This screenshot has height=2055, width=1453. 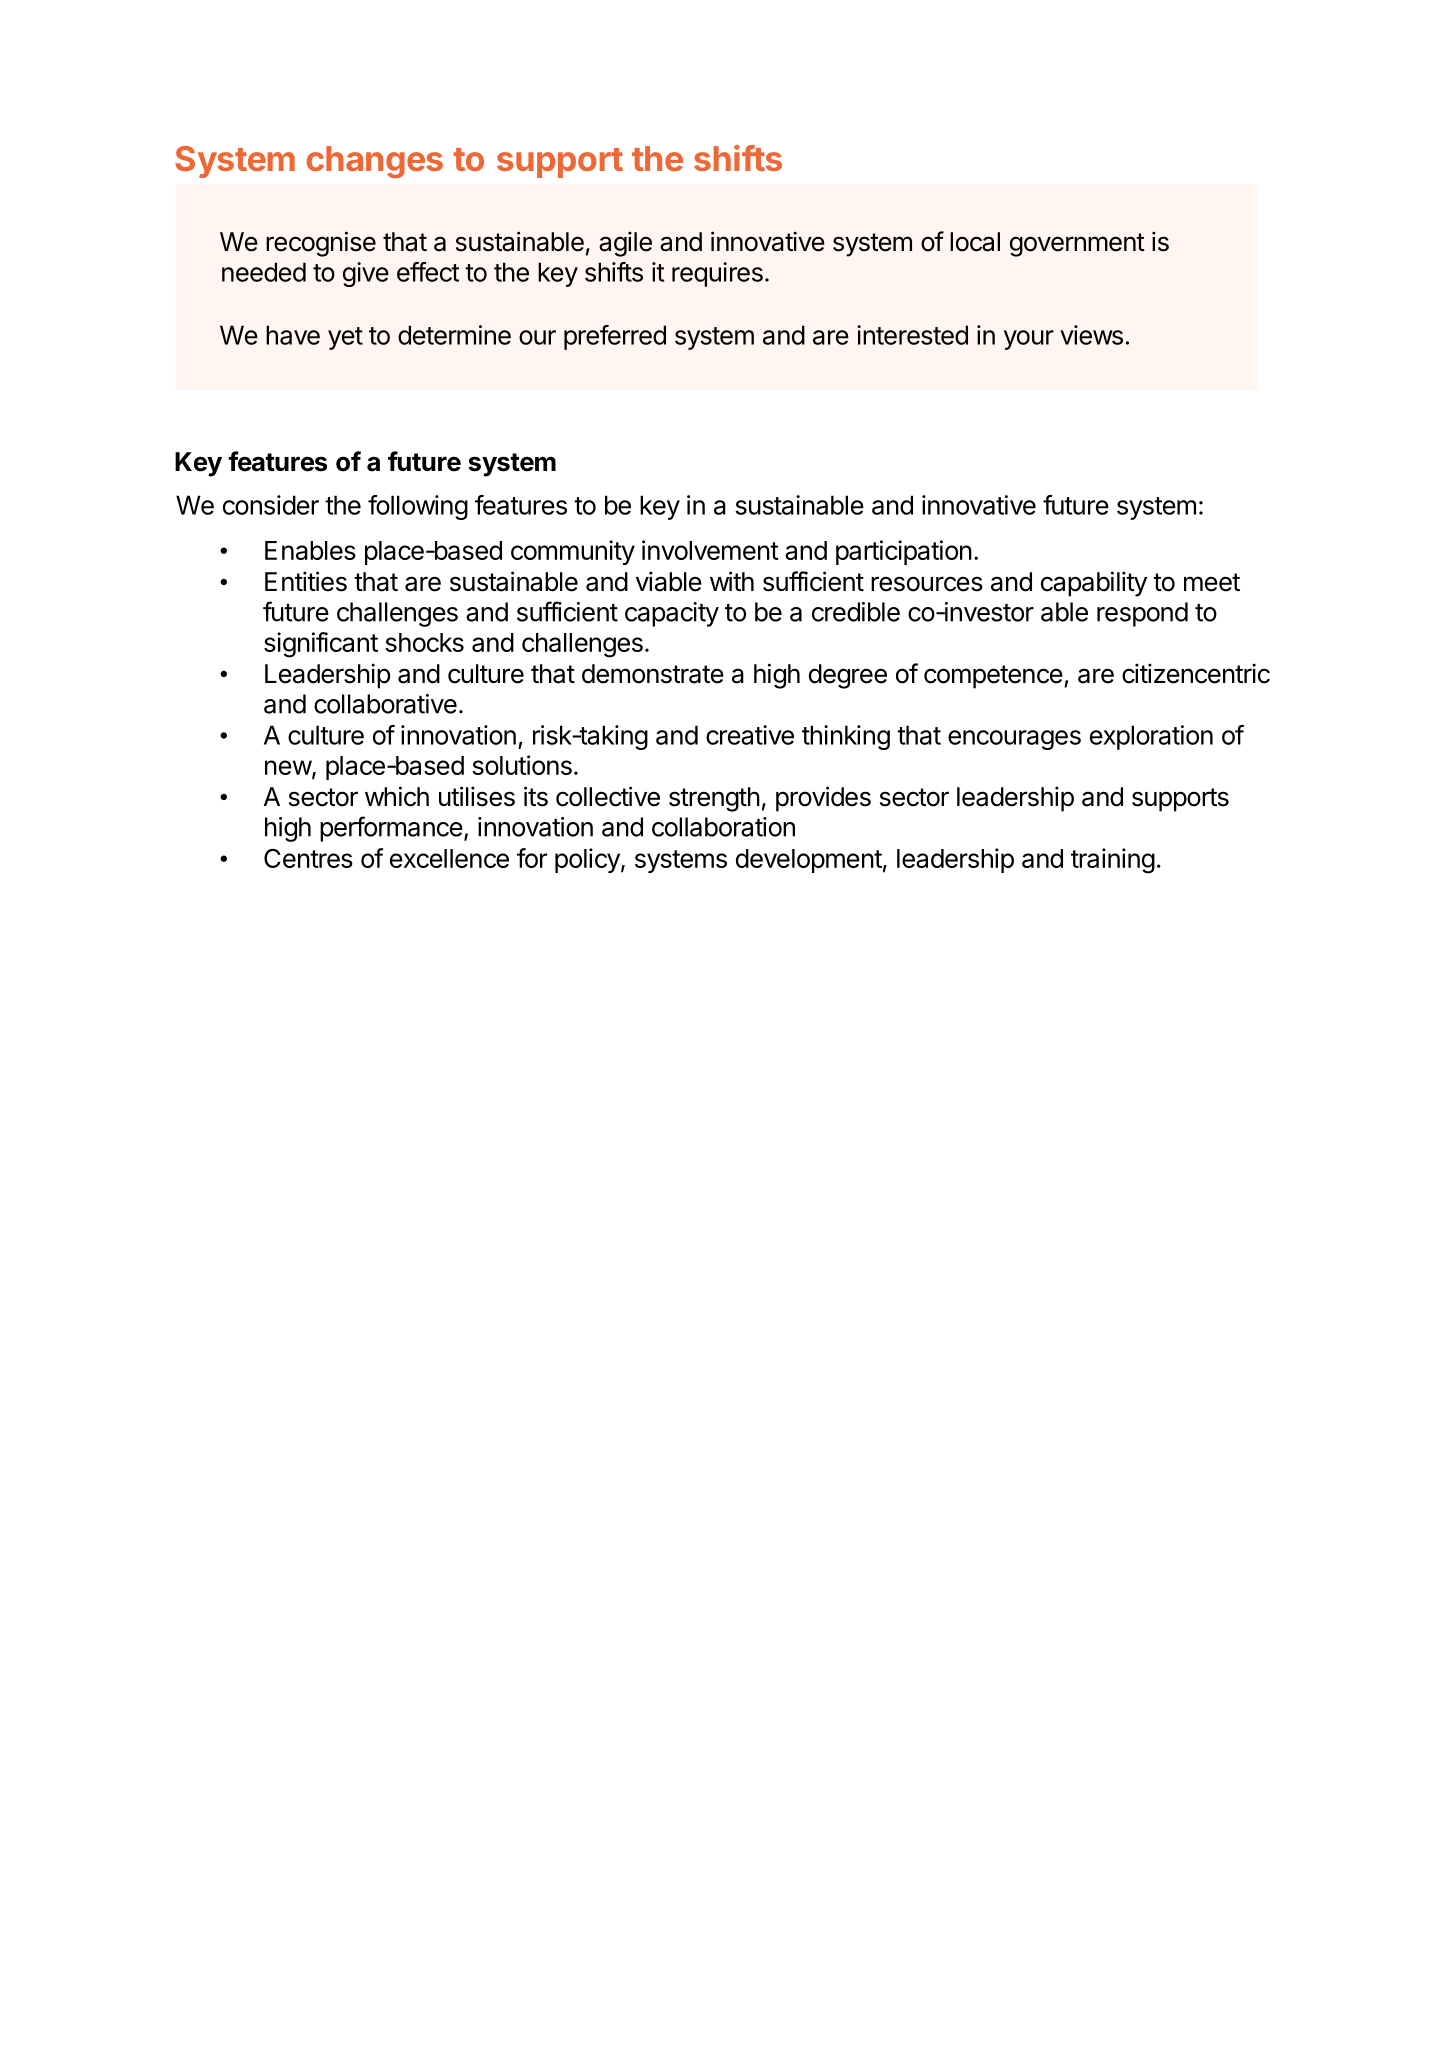 What do you see at coordinates (375, 162) in the screenshot?
I see `changes` at bounding box center [375, 162].
